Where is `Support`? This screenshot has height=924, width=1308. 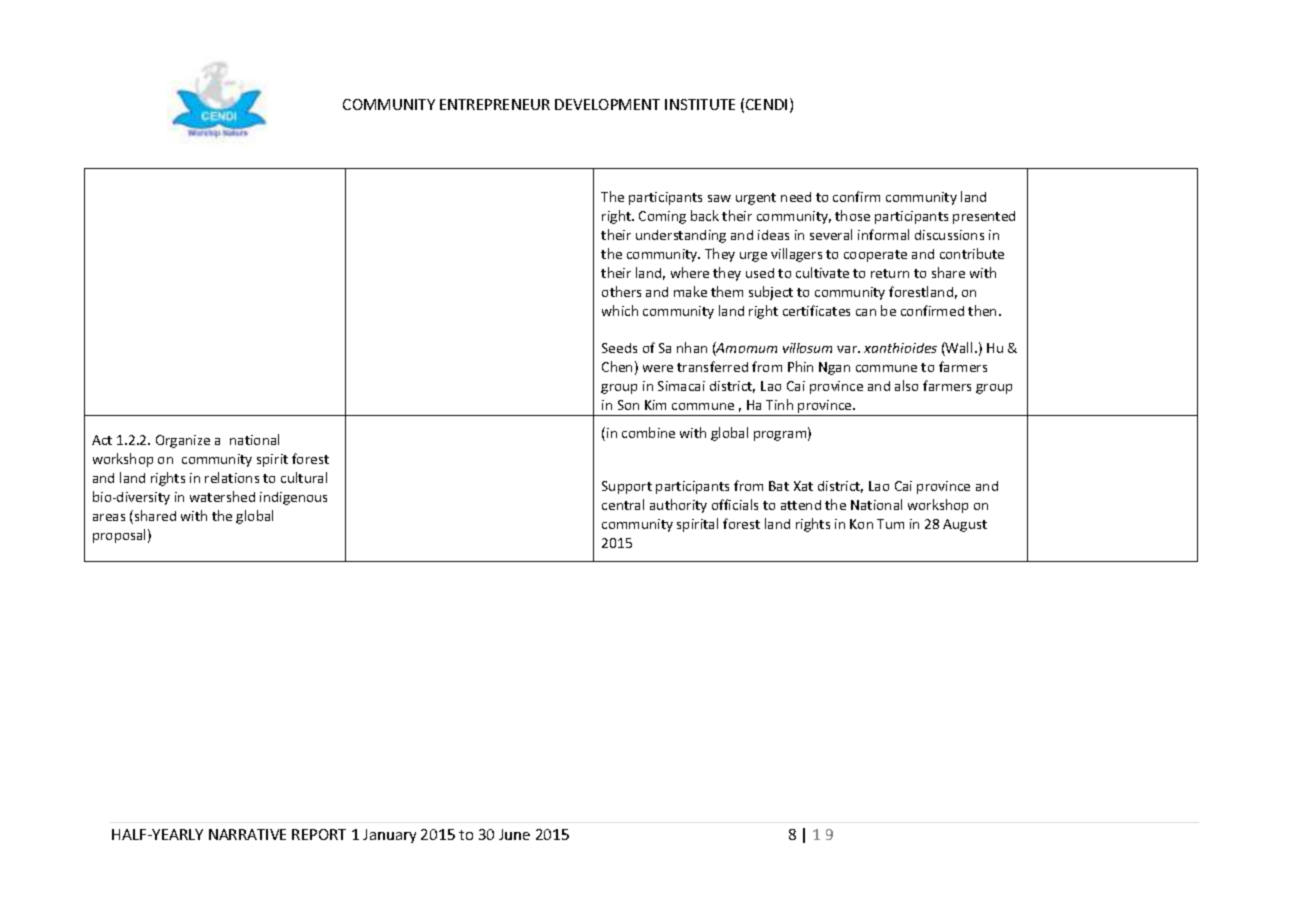 Support is located at coordinates (627, 487).
